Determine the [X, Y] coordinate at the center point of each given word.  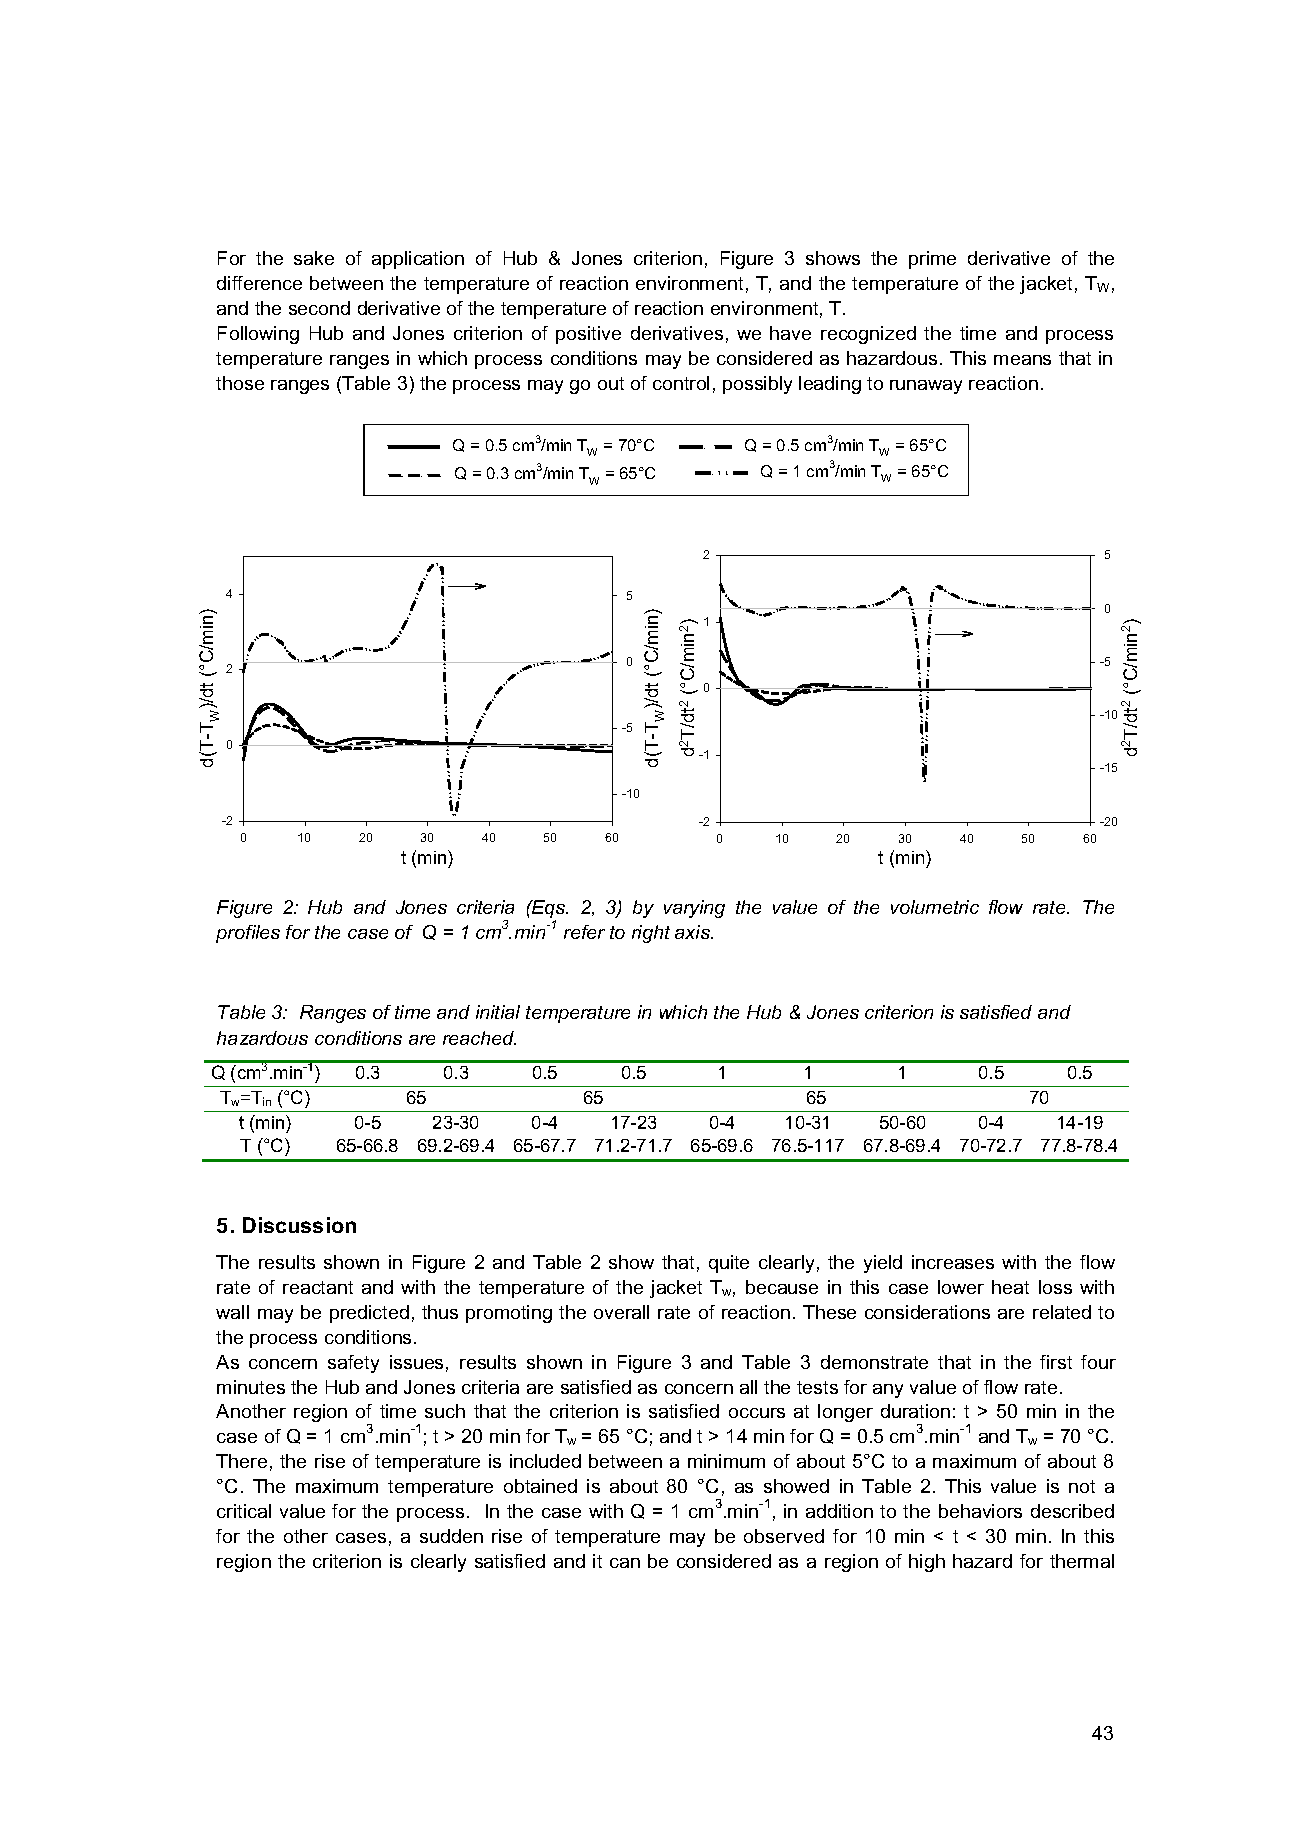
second [319, 308]
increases [953, 1262]
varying [694, 909]
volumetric [935, 907]
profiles [248, 934]
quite [729, 1264]
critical [244, 1511]
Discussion [299, 1225]
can [625, 1563]
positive [588, 335]
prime [932, 260]
